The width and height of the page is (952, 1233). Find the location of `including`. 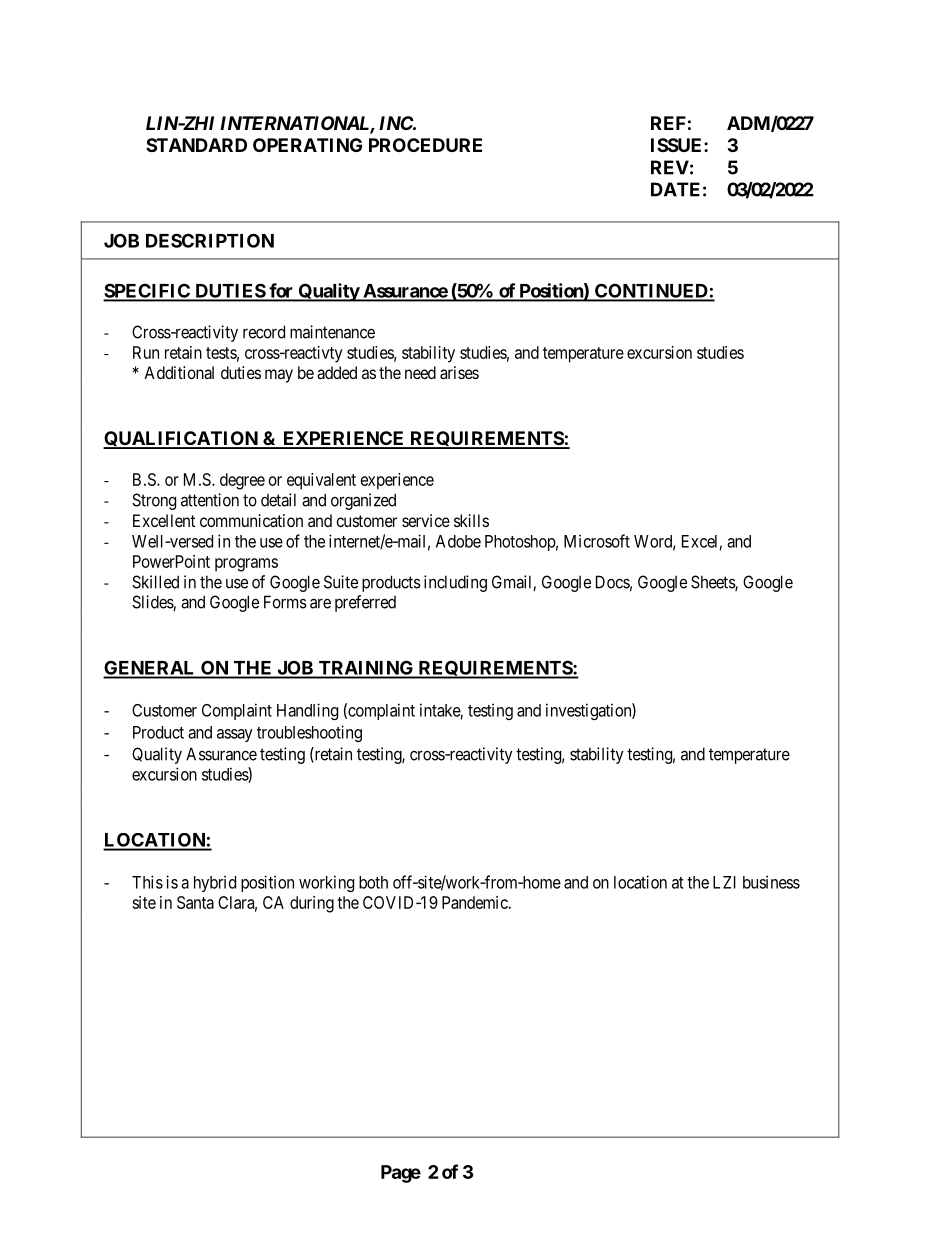

including is located at coordinates (455, 583).
